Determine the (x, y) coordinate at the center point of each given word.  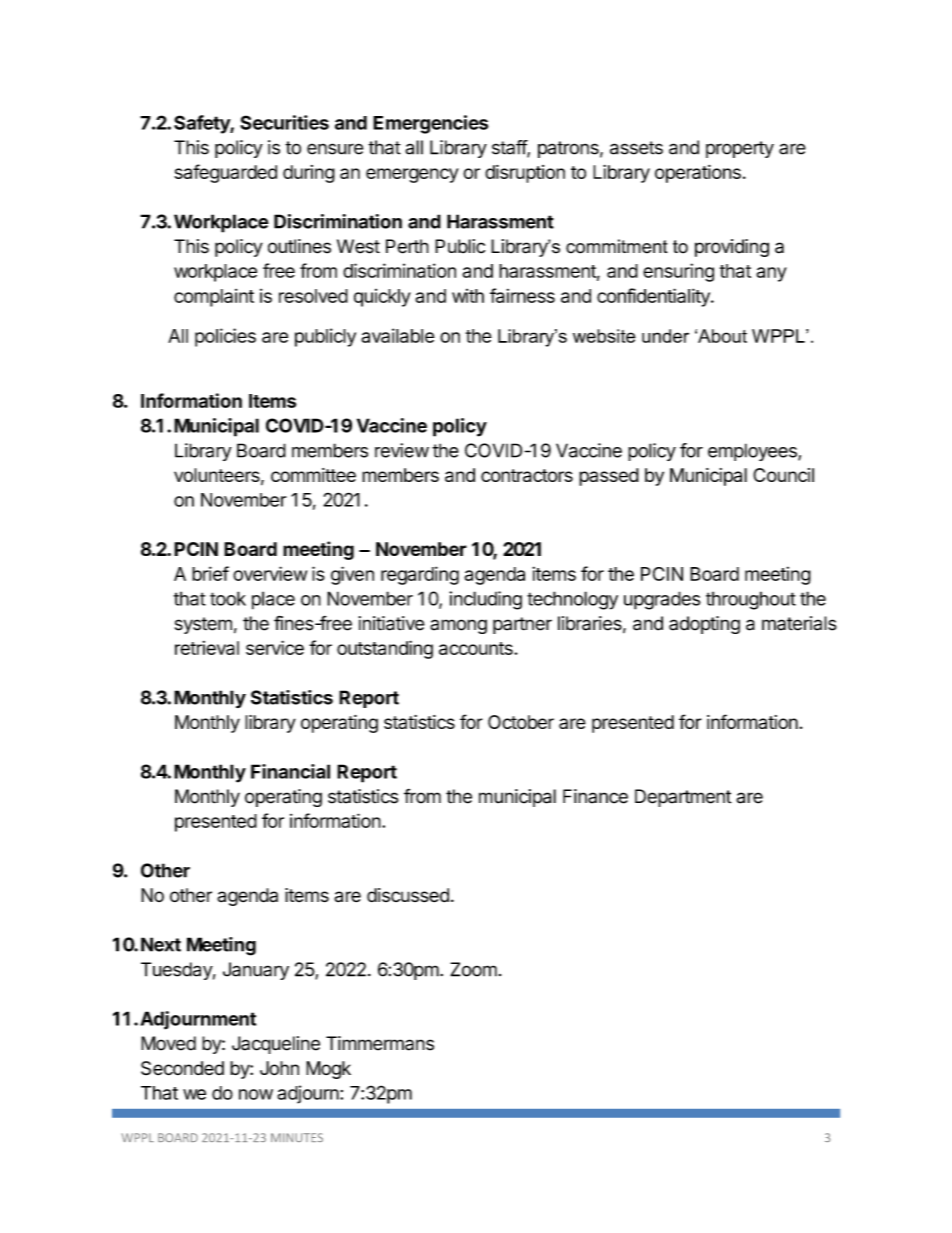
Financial (290, 771)
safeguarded (225, 173)
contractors (527, 475)
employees (753, 452)
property (740, 149)
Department (683, 798)
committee (313, 475)
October (521, 722)
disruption (525, 174)
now (256, 1094)
